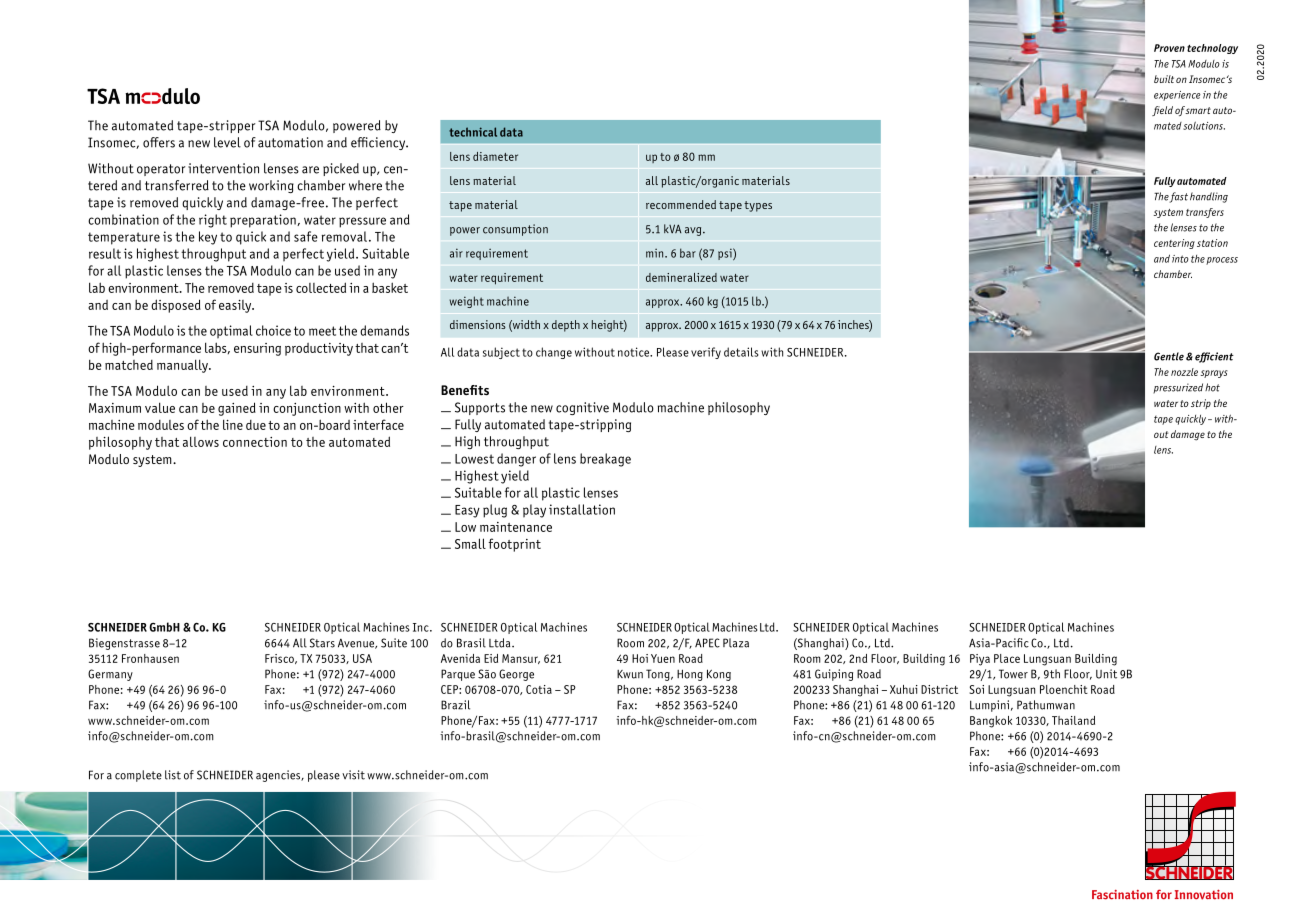 This document has width=1308, height=924. Describe the element at coordinates (467, 511) in the document. I see `Easy` at that location.
